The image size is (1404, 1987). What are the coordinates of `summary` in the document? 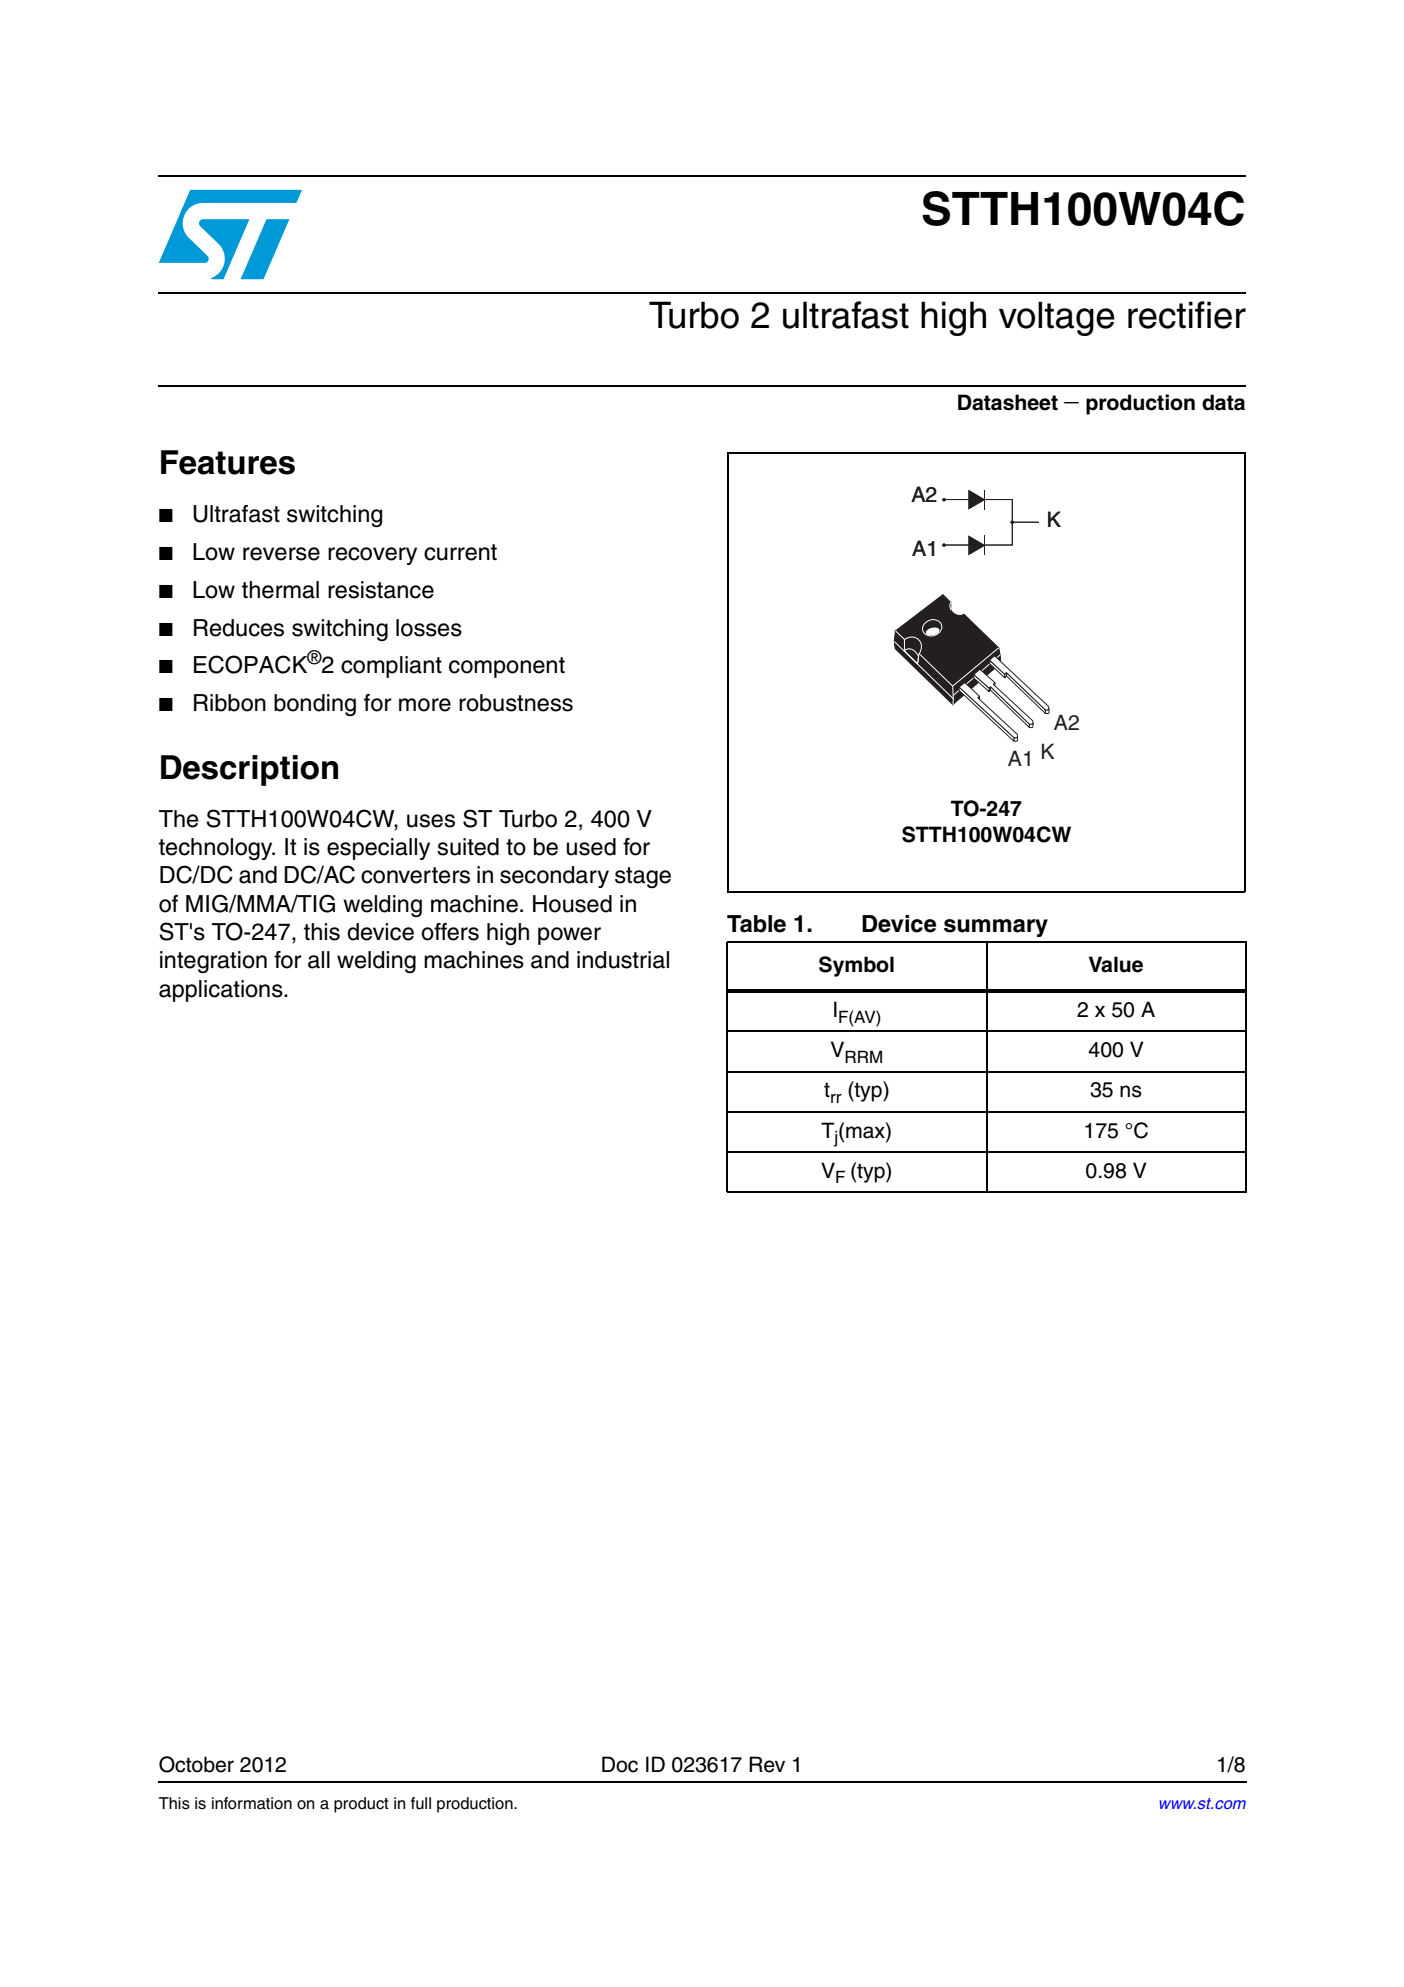 It's located at (996, 928).
